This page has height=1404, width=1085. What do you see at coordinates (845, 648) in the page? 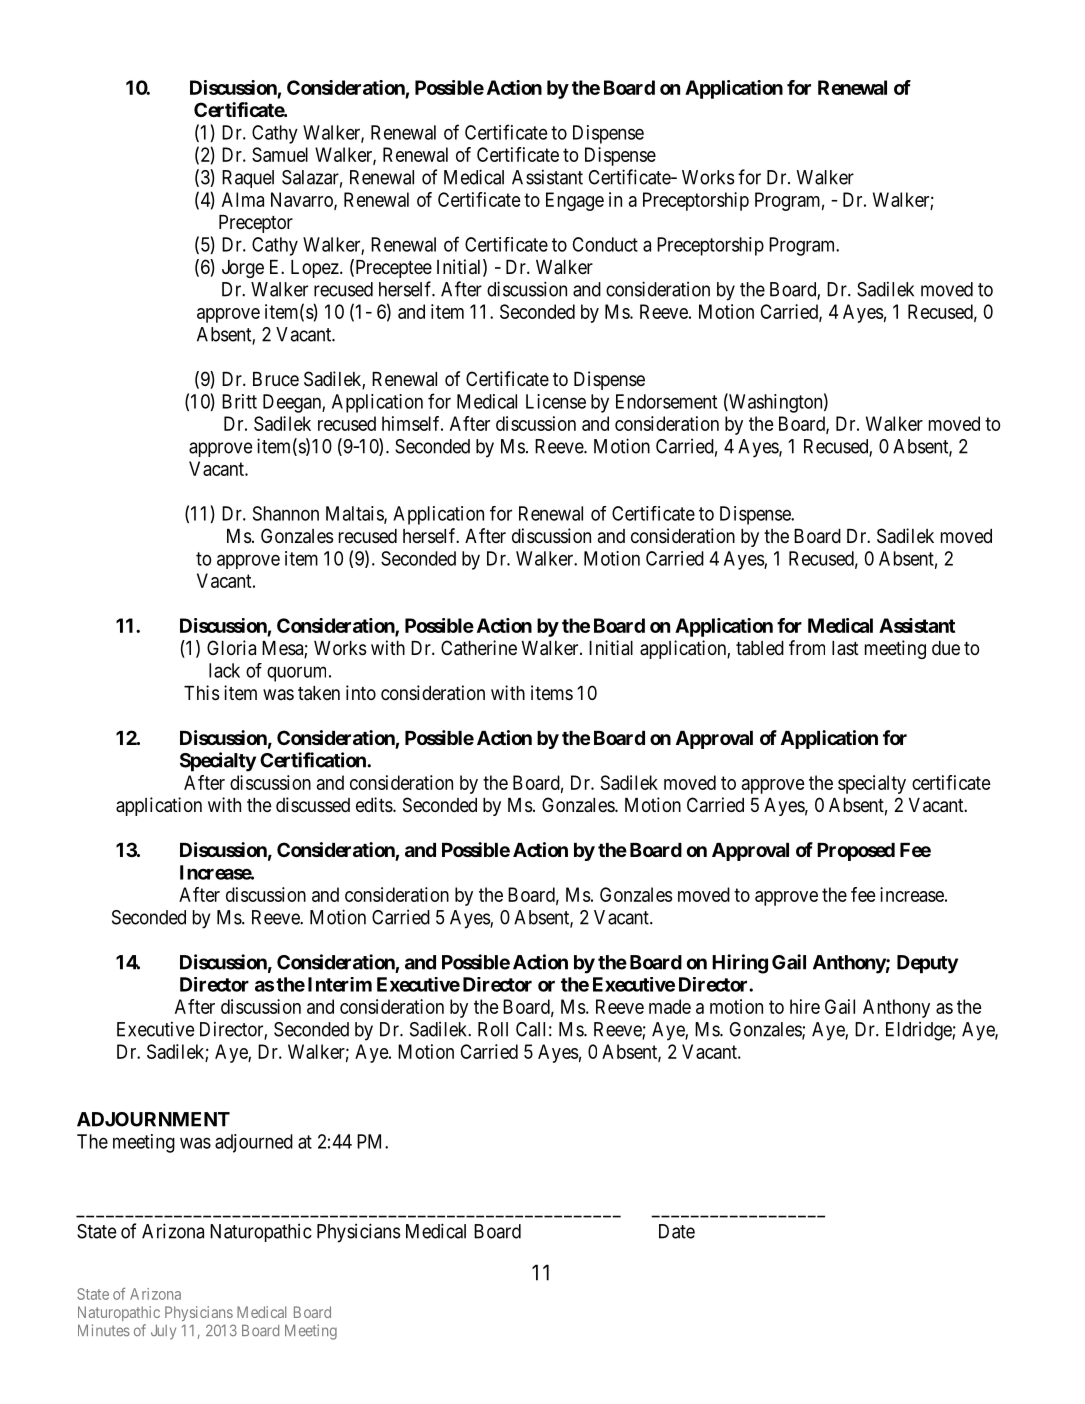
I see `last` at bounding box center [845, 648].
